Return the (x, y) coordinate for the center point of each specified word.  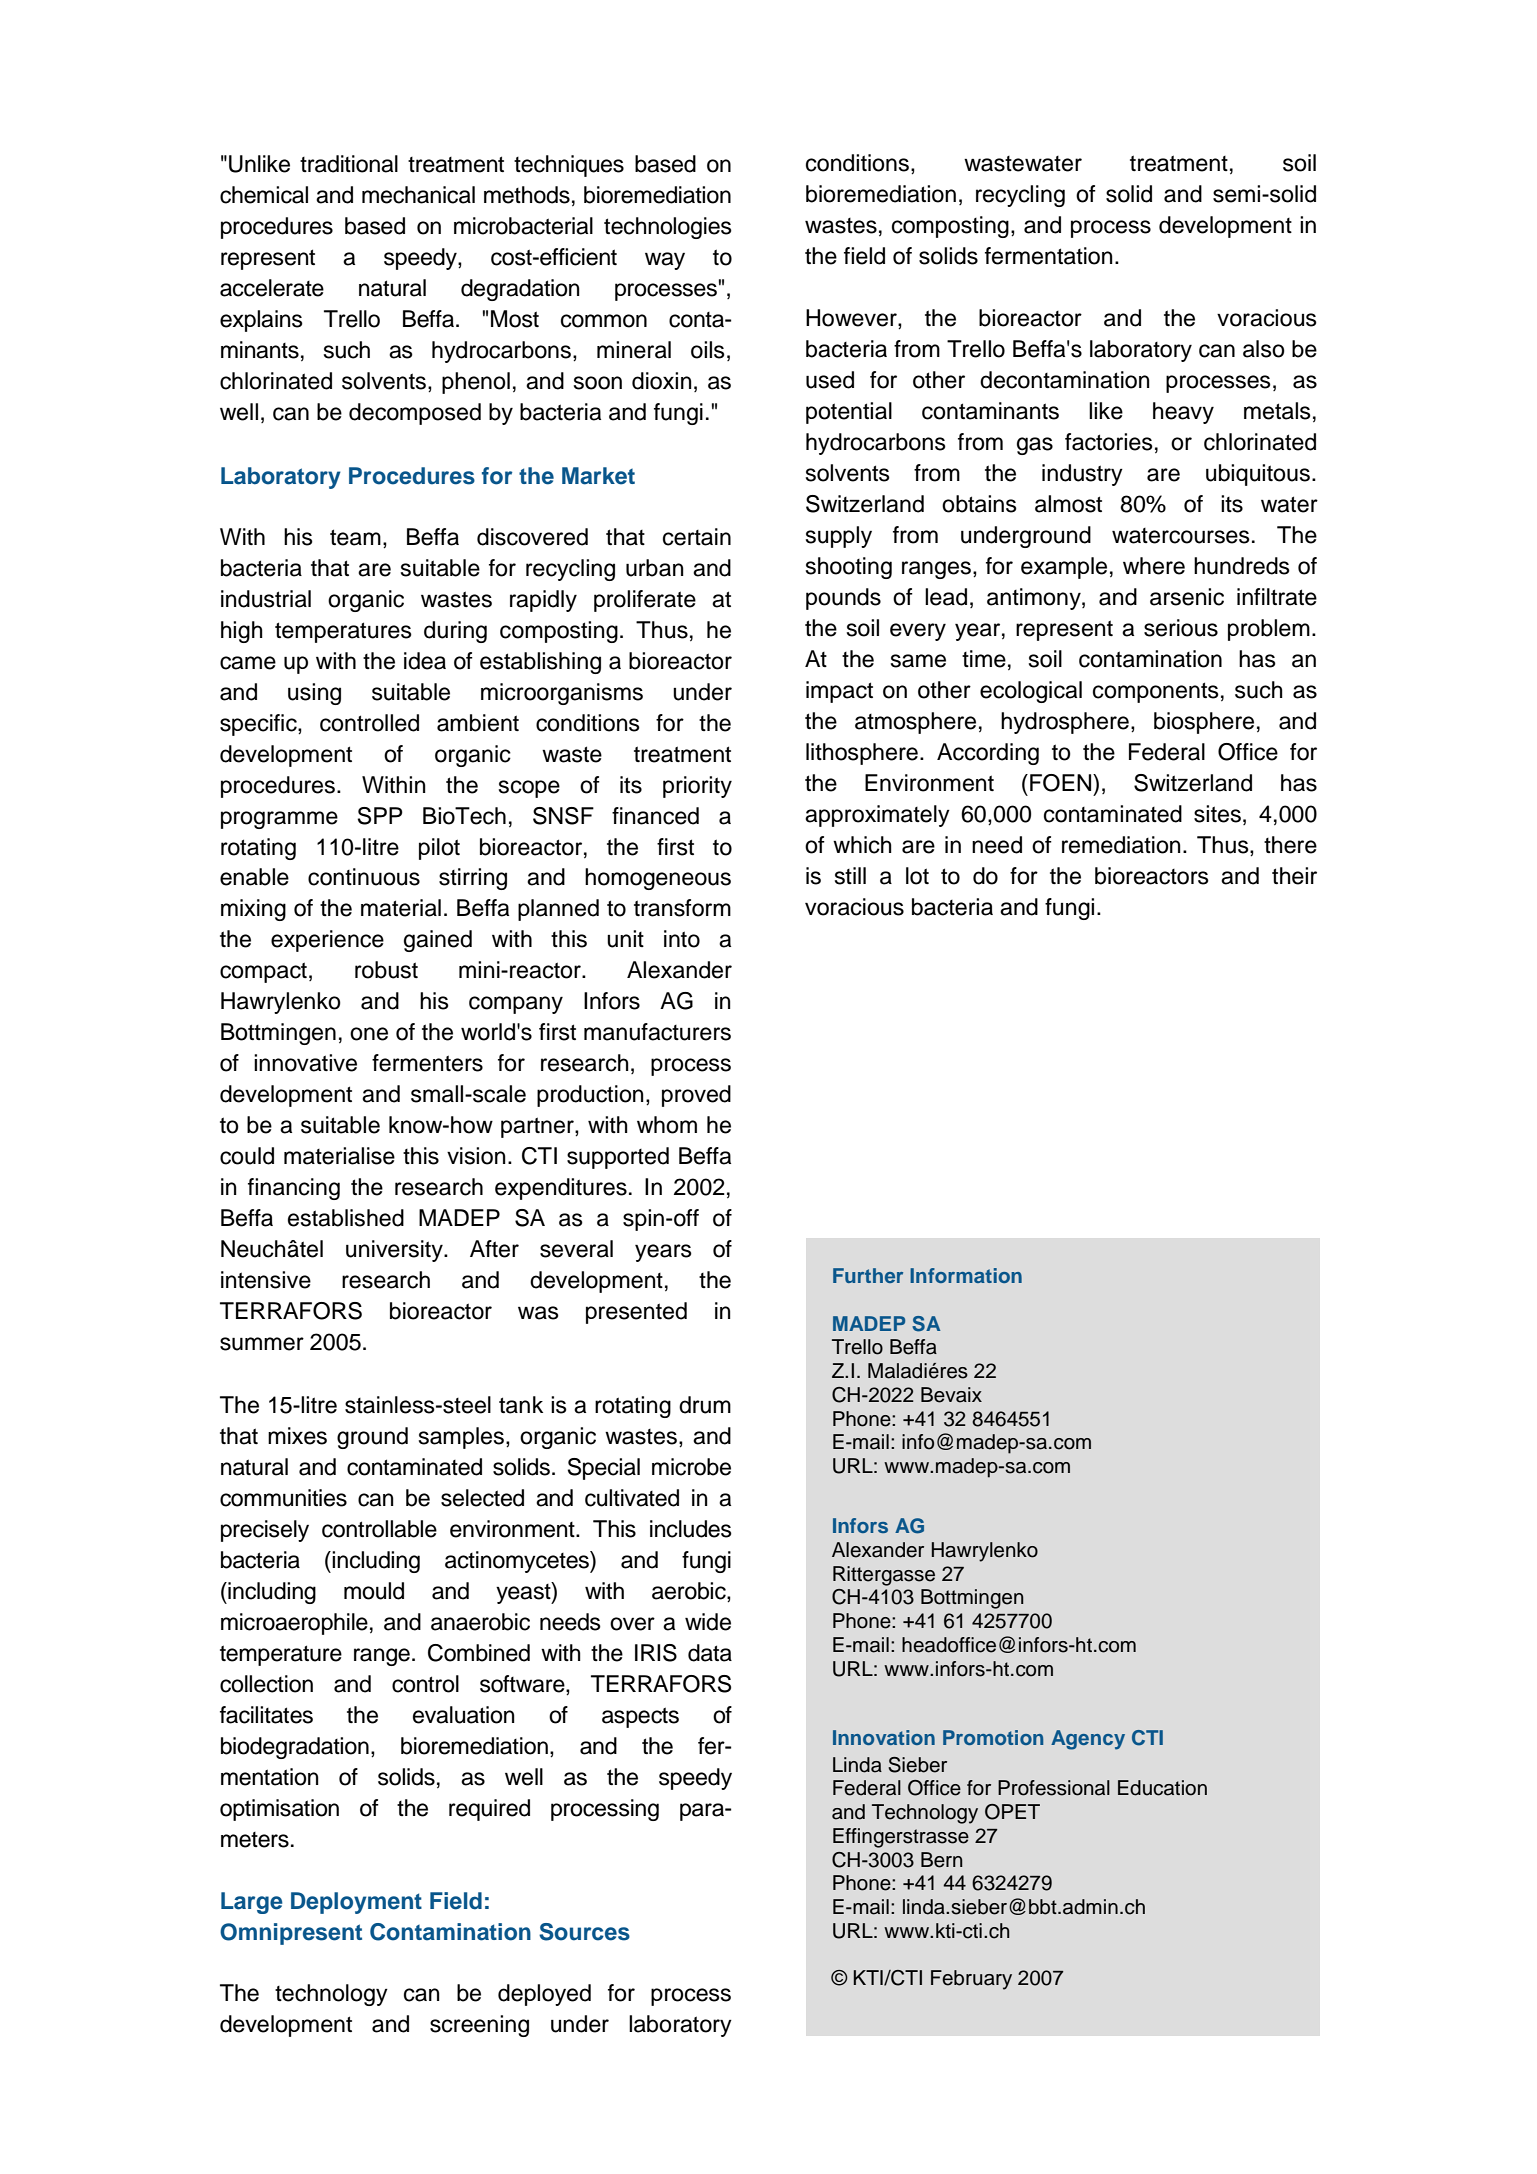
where (1154, 566)
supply (839, 537)
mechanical (418, 195)
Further (868, 1275)
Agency (1088, 1740)
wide (708, 1622)
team (355, 537)
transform (682, 908)
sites (1217, 814)
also (1264, 349)
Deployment (356, 1903)
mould (374, 1591)
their (1294, 876)
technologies (668, 228)
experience (327, 941)
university (395, 1251)
